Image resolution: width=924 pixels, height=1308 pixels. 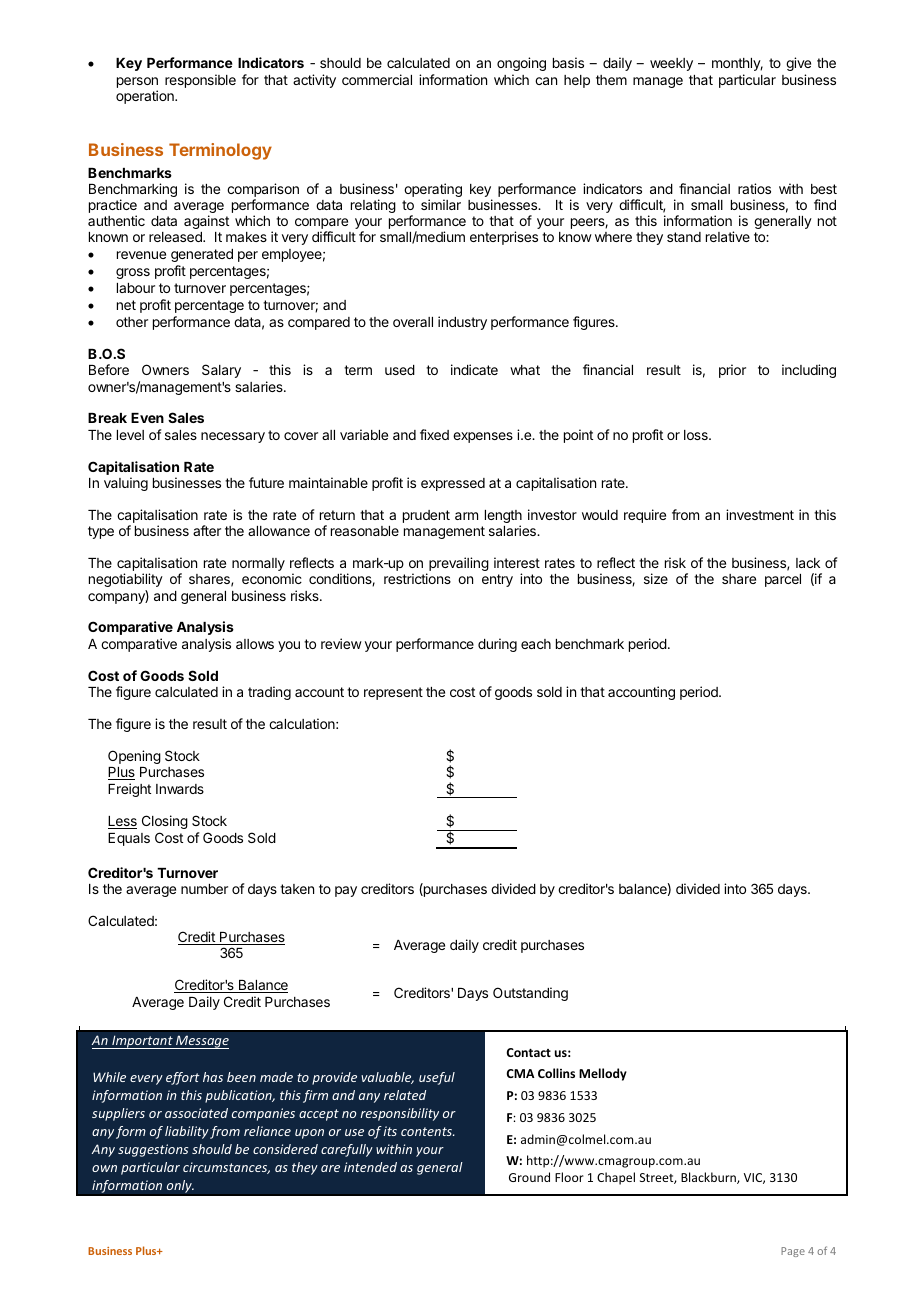 What do you see at coordinates (783, 580) in the screenshot?
I see `parcel` at bounding box center [783, 580].
